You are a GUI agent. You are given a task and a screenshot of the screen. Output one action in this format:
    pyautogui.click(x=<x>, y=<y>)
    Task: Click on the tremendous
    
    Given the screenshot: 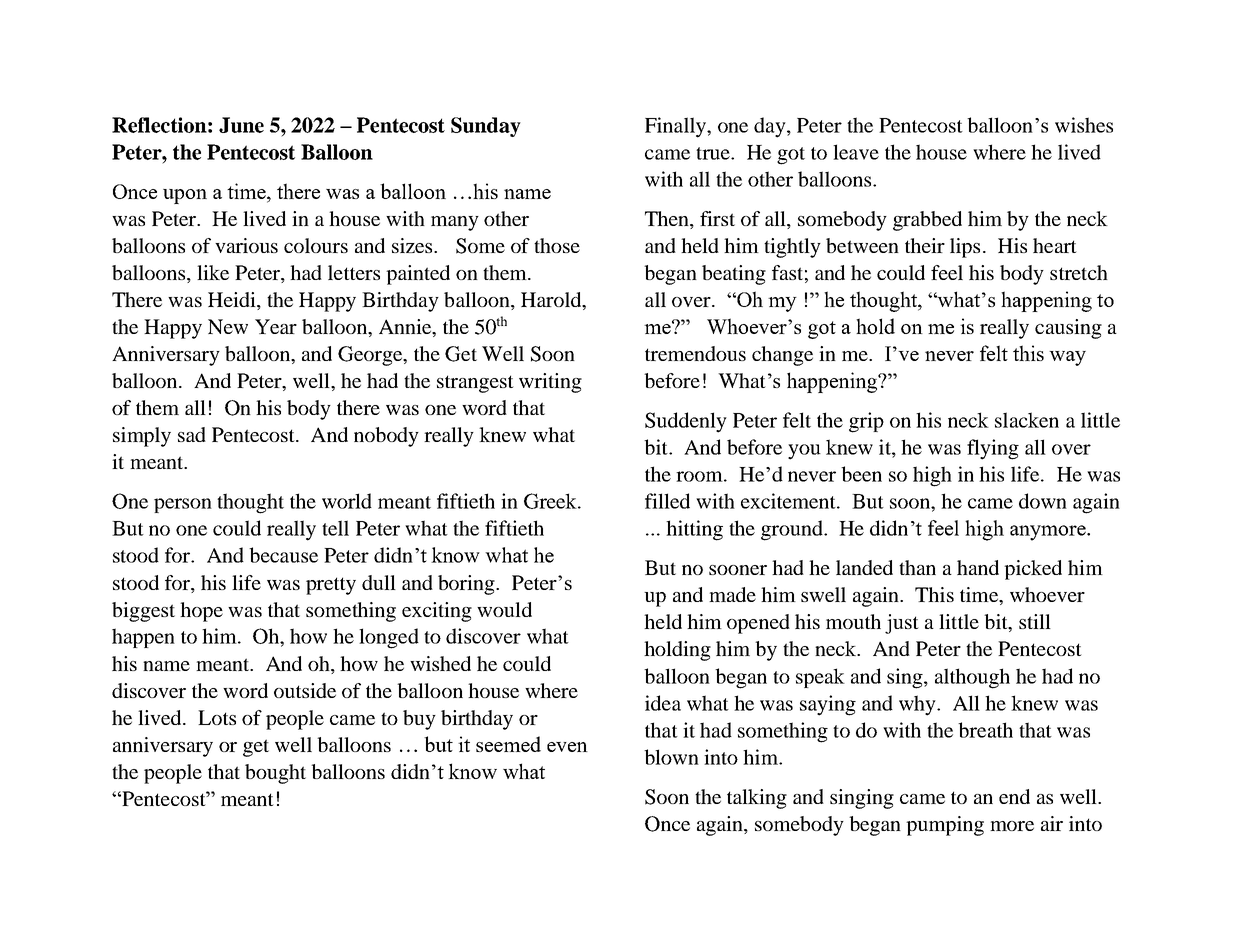 What is the action you would take?
    pyautogui.click(x=695, y=353)
